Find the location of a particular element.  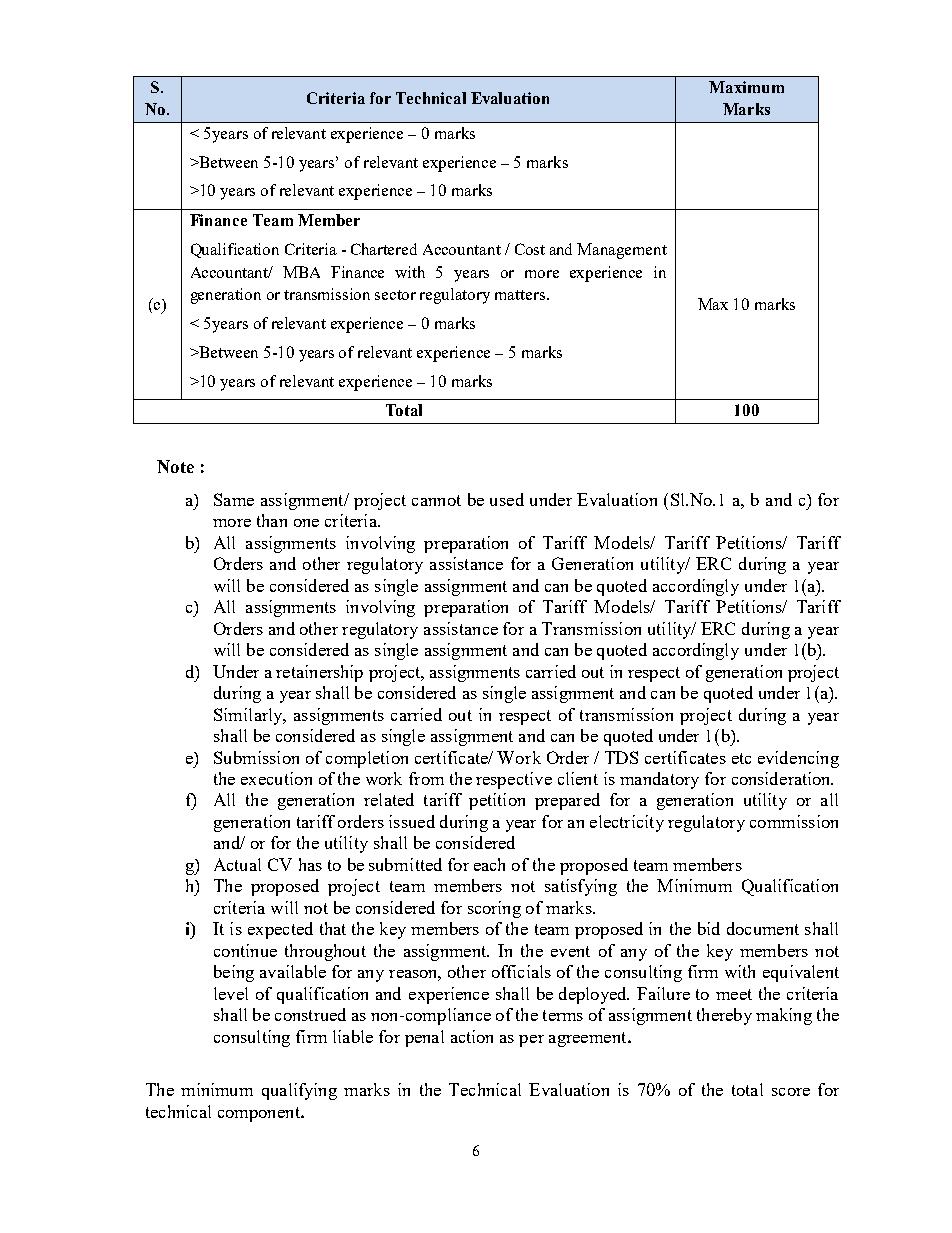

Maximum is located at coordinates (746, 87).
